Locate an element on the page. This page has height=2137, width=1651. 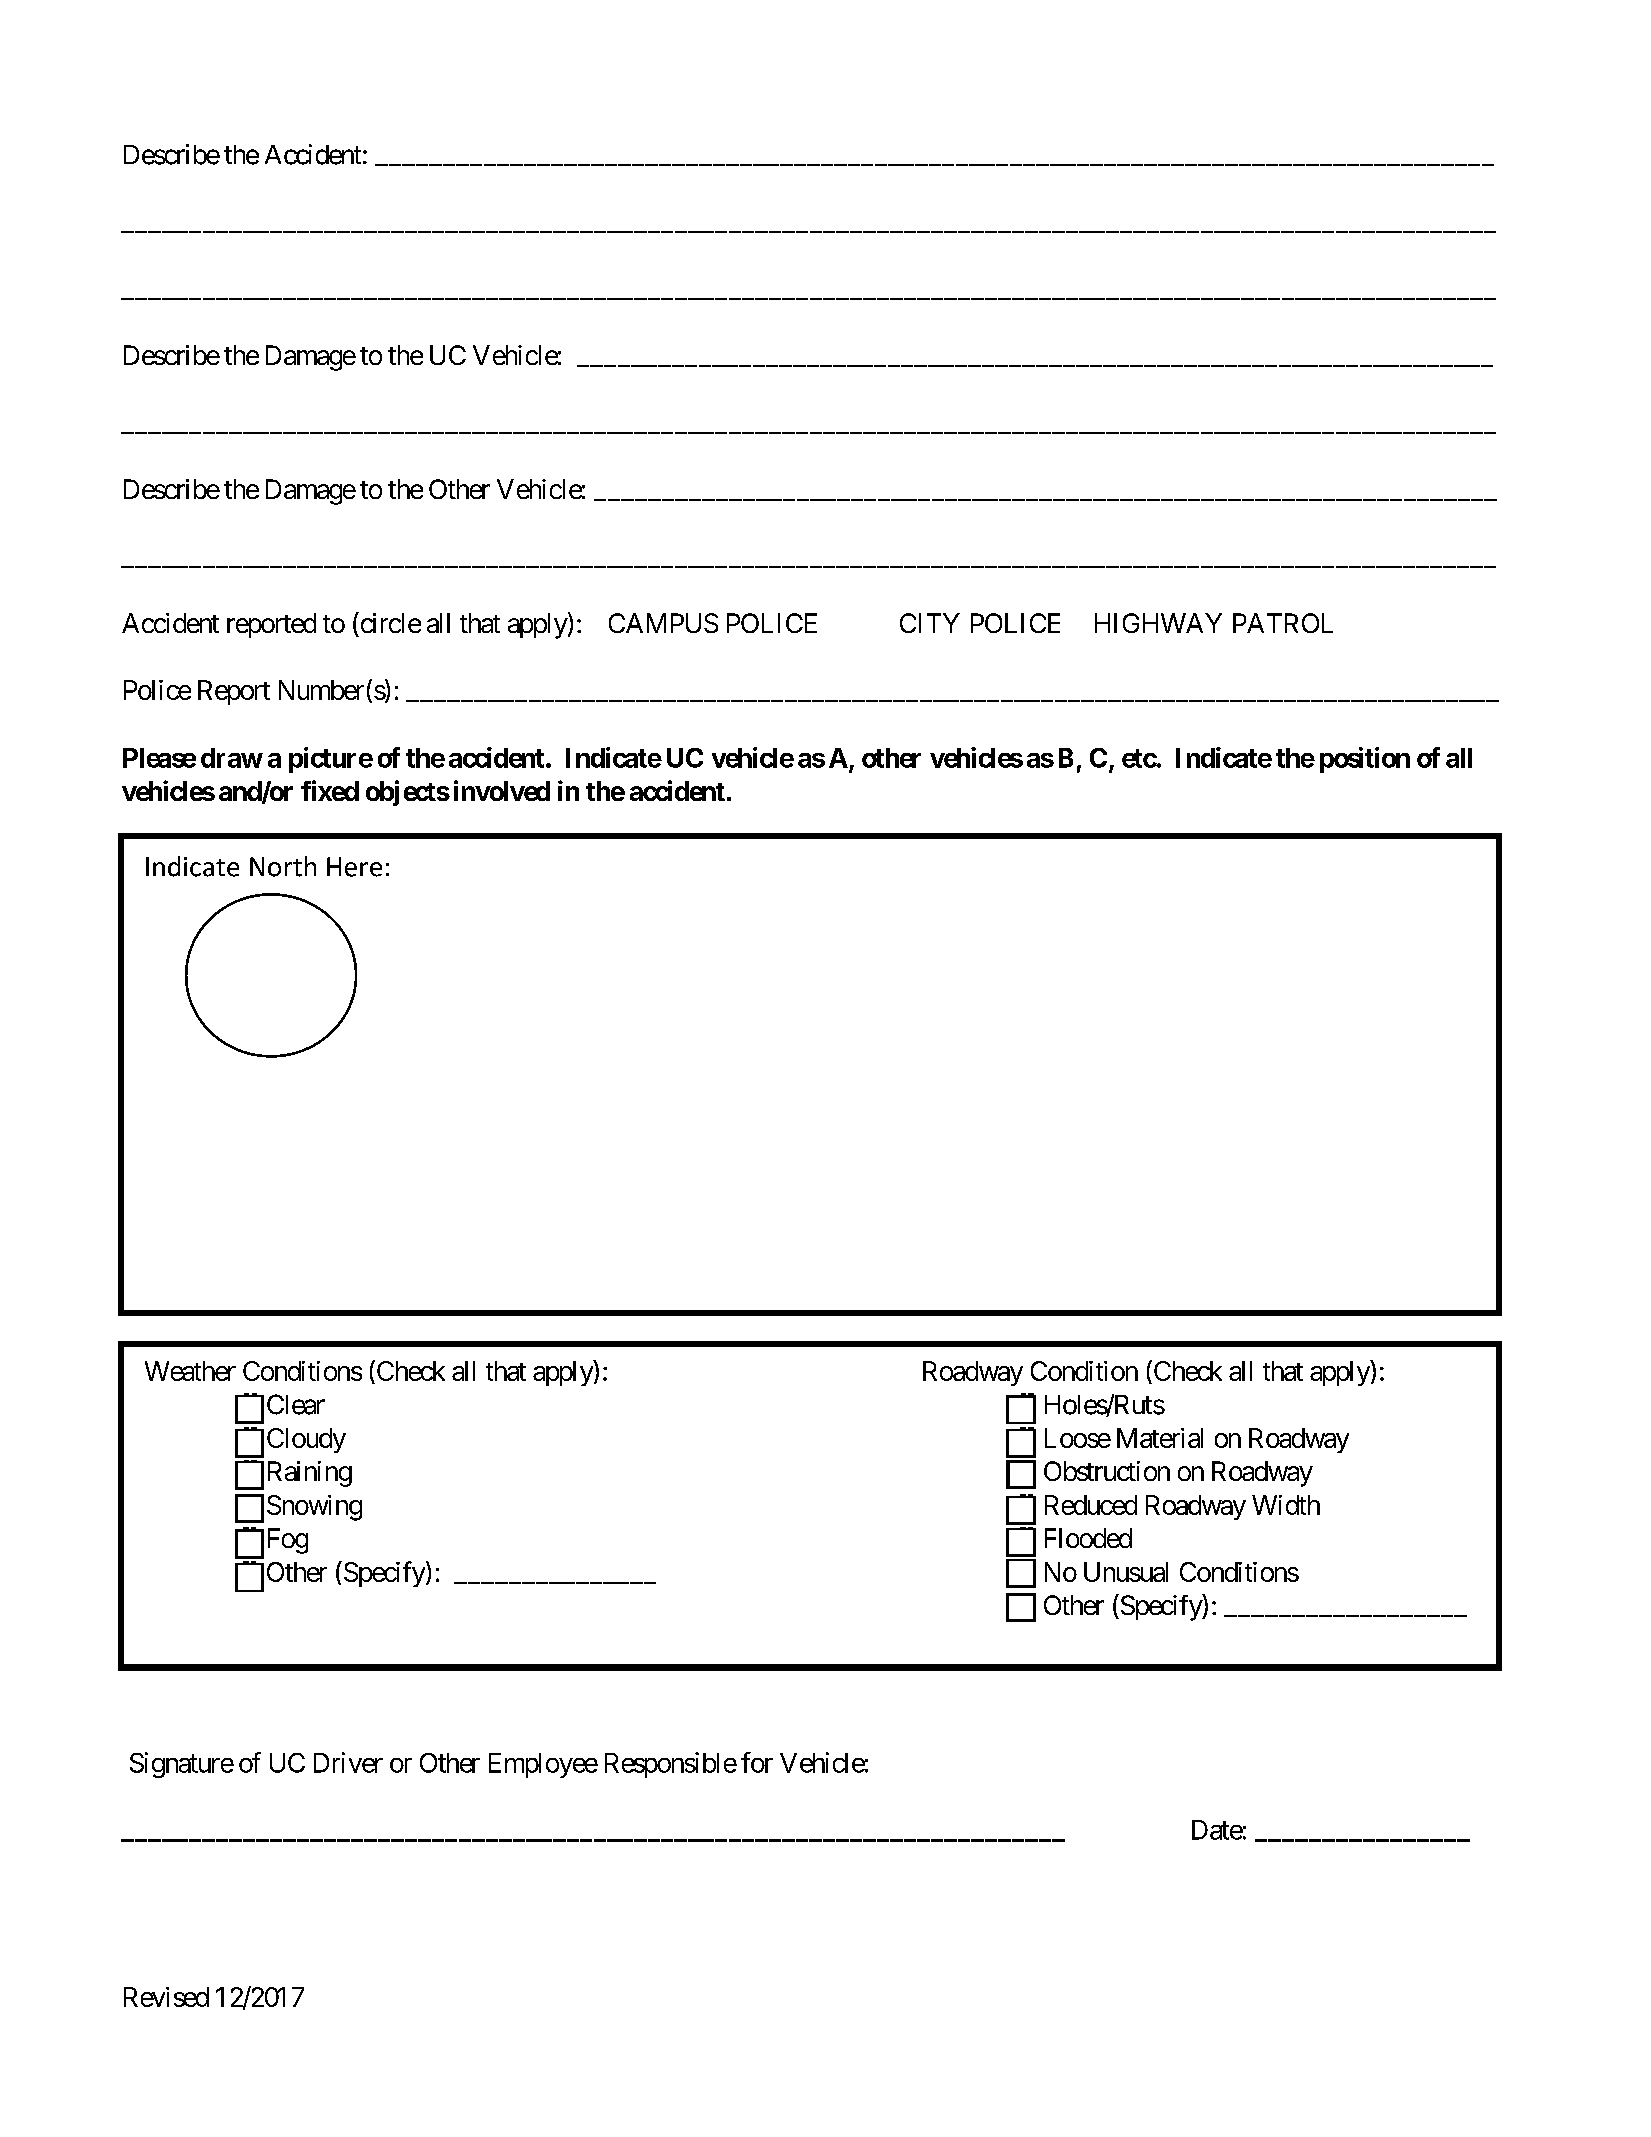
position is located at coordinates (1365, 760).
